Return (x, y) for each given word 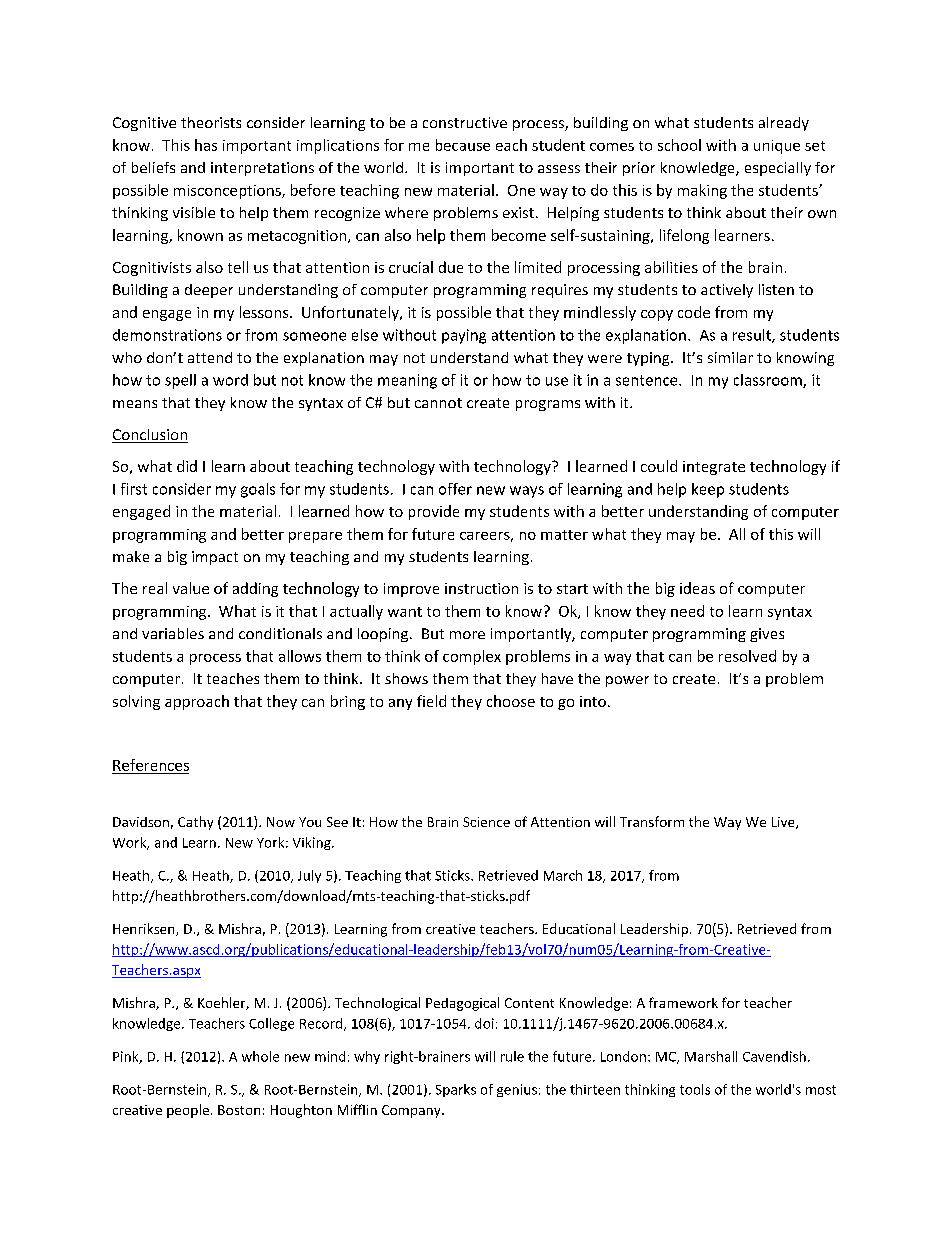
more (467, 635)
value (191, 588)
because (463, 145)
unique (777, 147)
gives (767, 635)
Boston (239, 1110)
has (206, 145)
